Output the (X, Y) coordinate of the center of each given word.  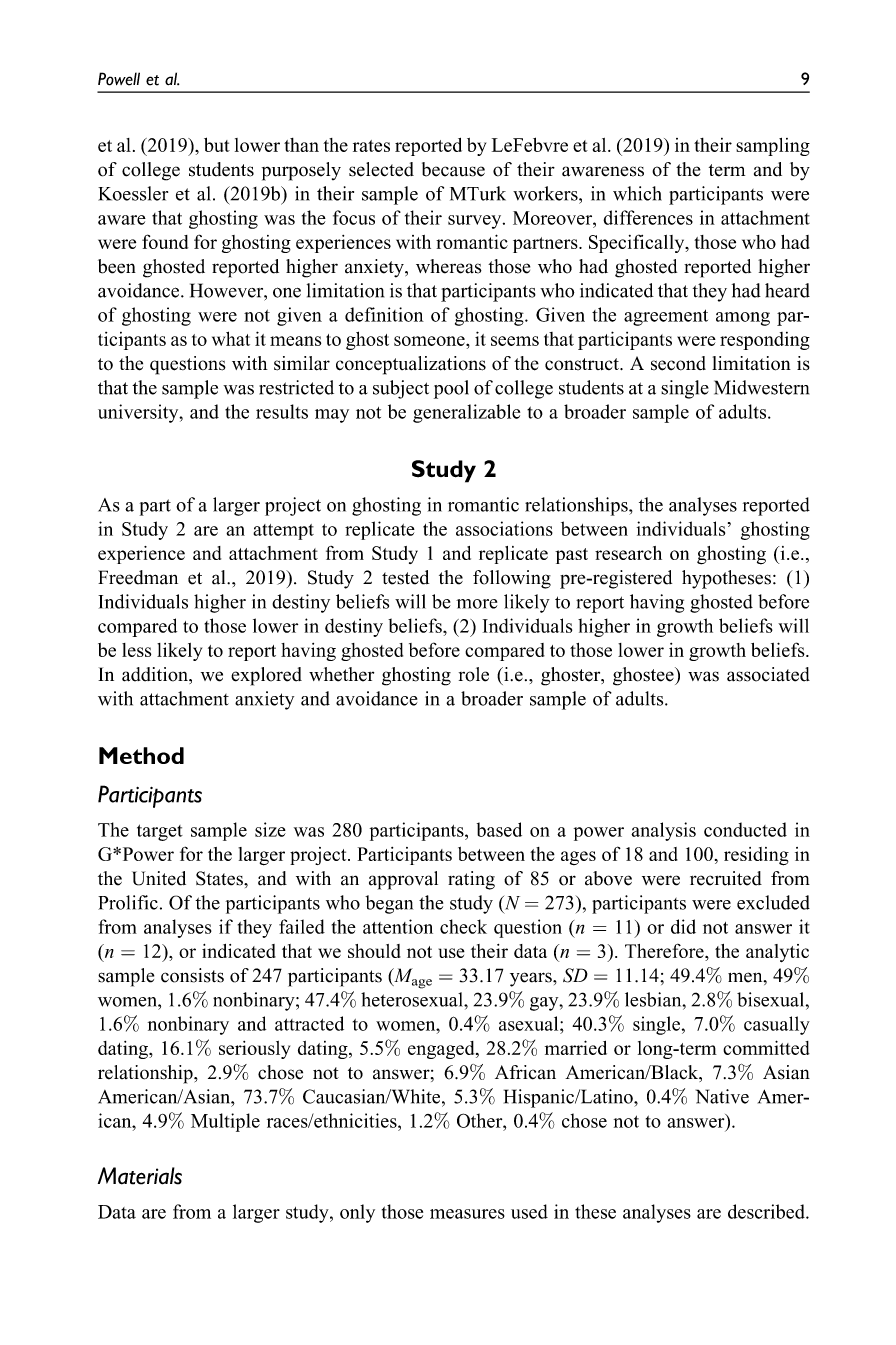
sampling (773, 147)
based (499, 829)
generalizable (466, 413)
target (160, 832)
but (217, 144)
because (453, 169)
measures (467, 1214)
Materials (140, 1176)
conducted (745, 829)
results (282, 411)
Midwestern (761, 387)
